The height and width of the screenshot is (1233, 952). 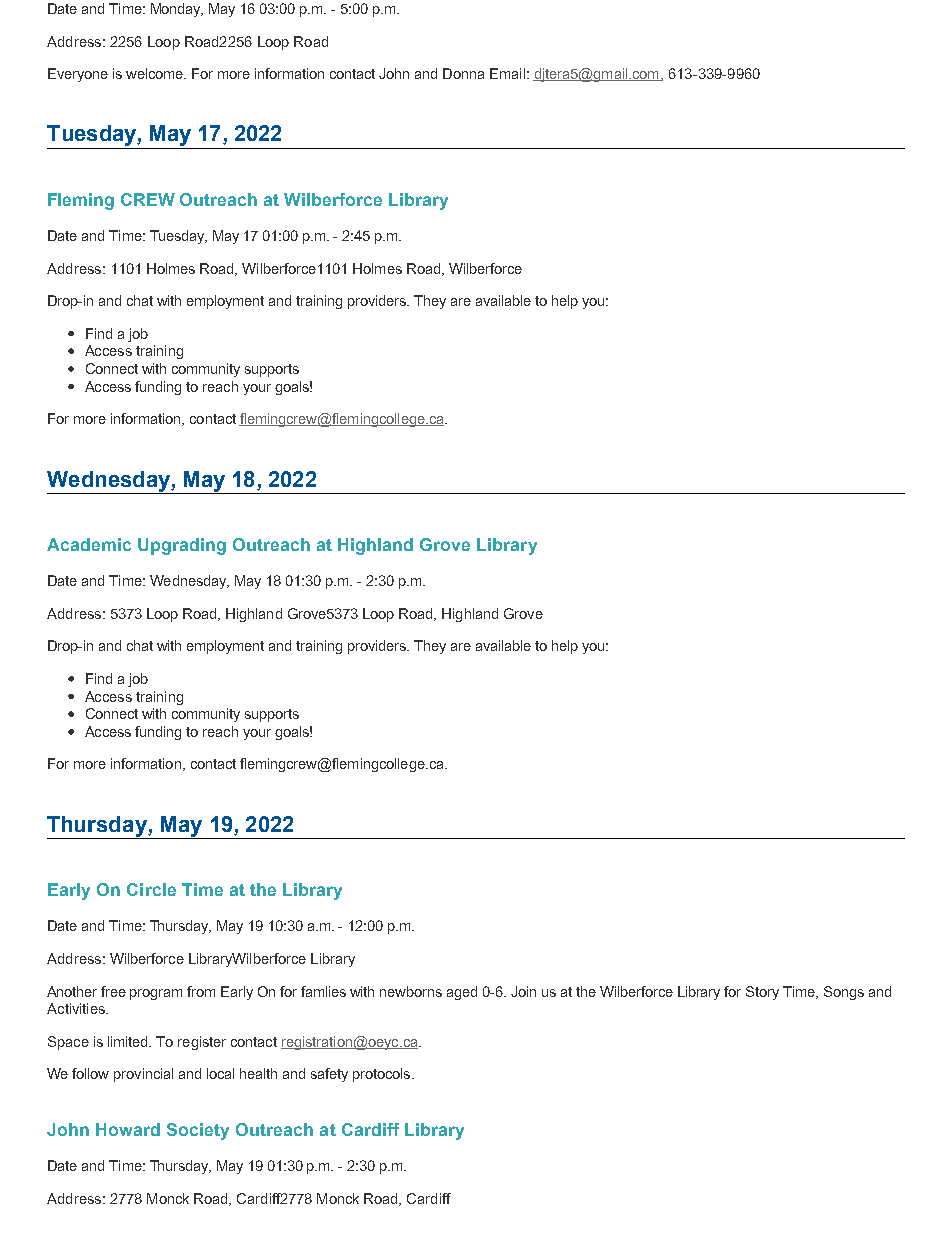 I want to click on Email, so click(x=507, y=73).
